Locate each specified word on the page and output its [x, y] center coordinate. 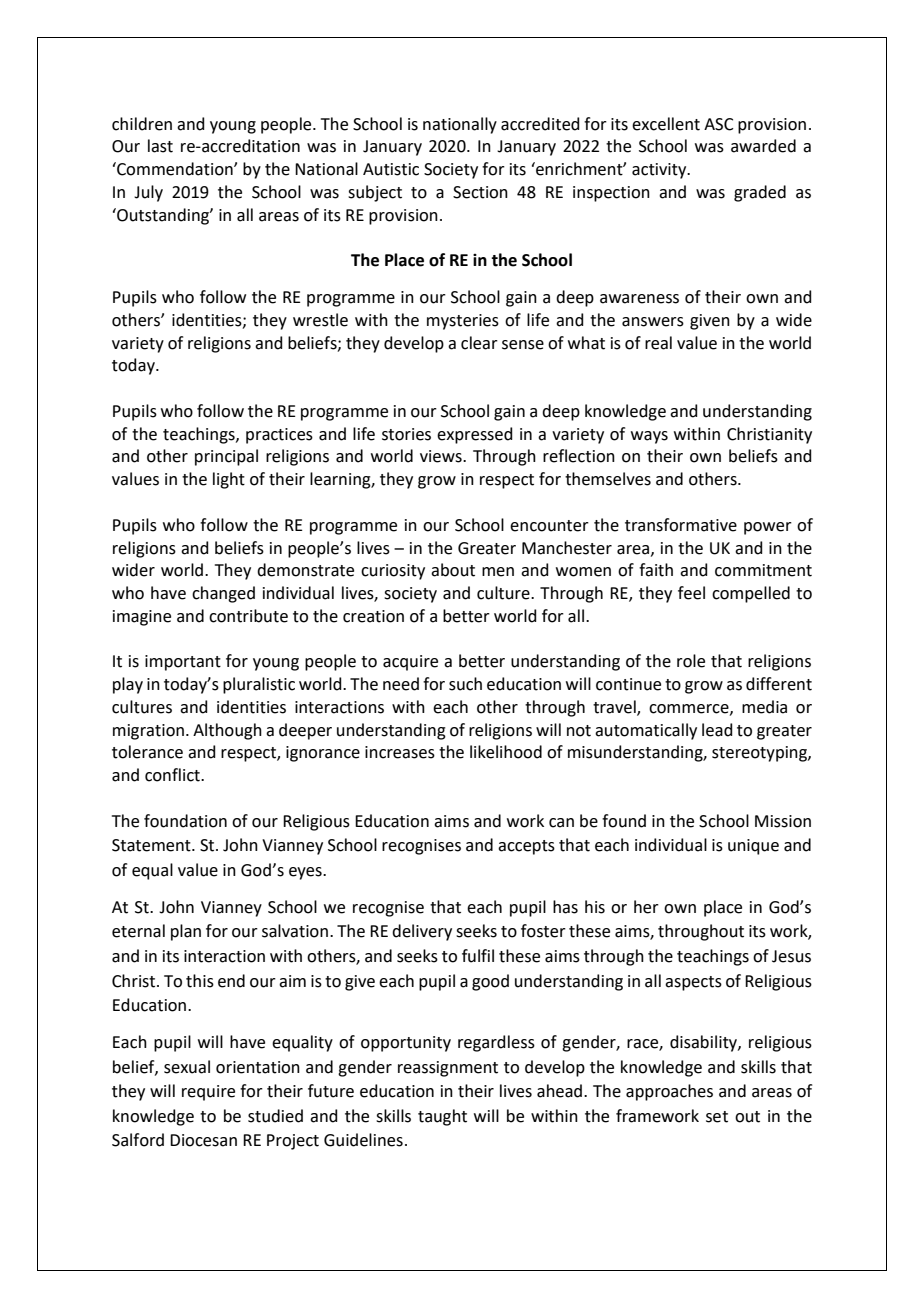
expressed [475, 435]
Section [480, 192]
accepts [526, 847]
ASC [719, 124]
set [717, 1117]
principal [226, 457]
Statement [152, 845]
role [691, 661]
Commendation [175, 169]
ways [649, 437]
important [183, 663]
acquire [410, 663]
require [208, 1093]
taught [442, 1117]
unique [753, 847]
